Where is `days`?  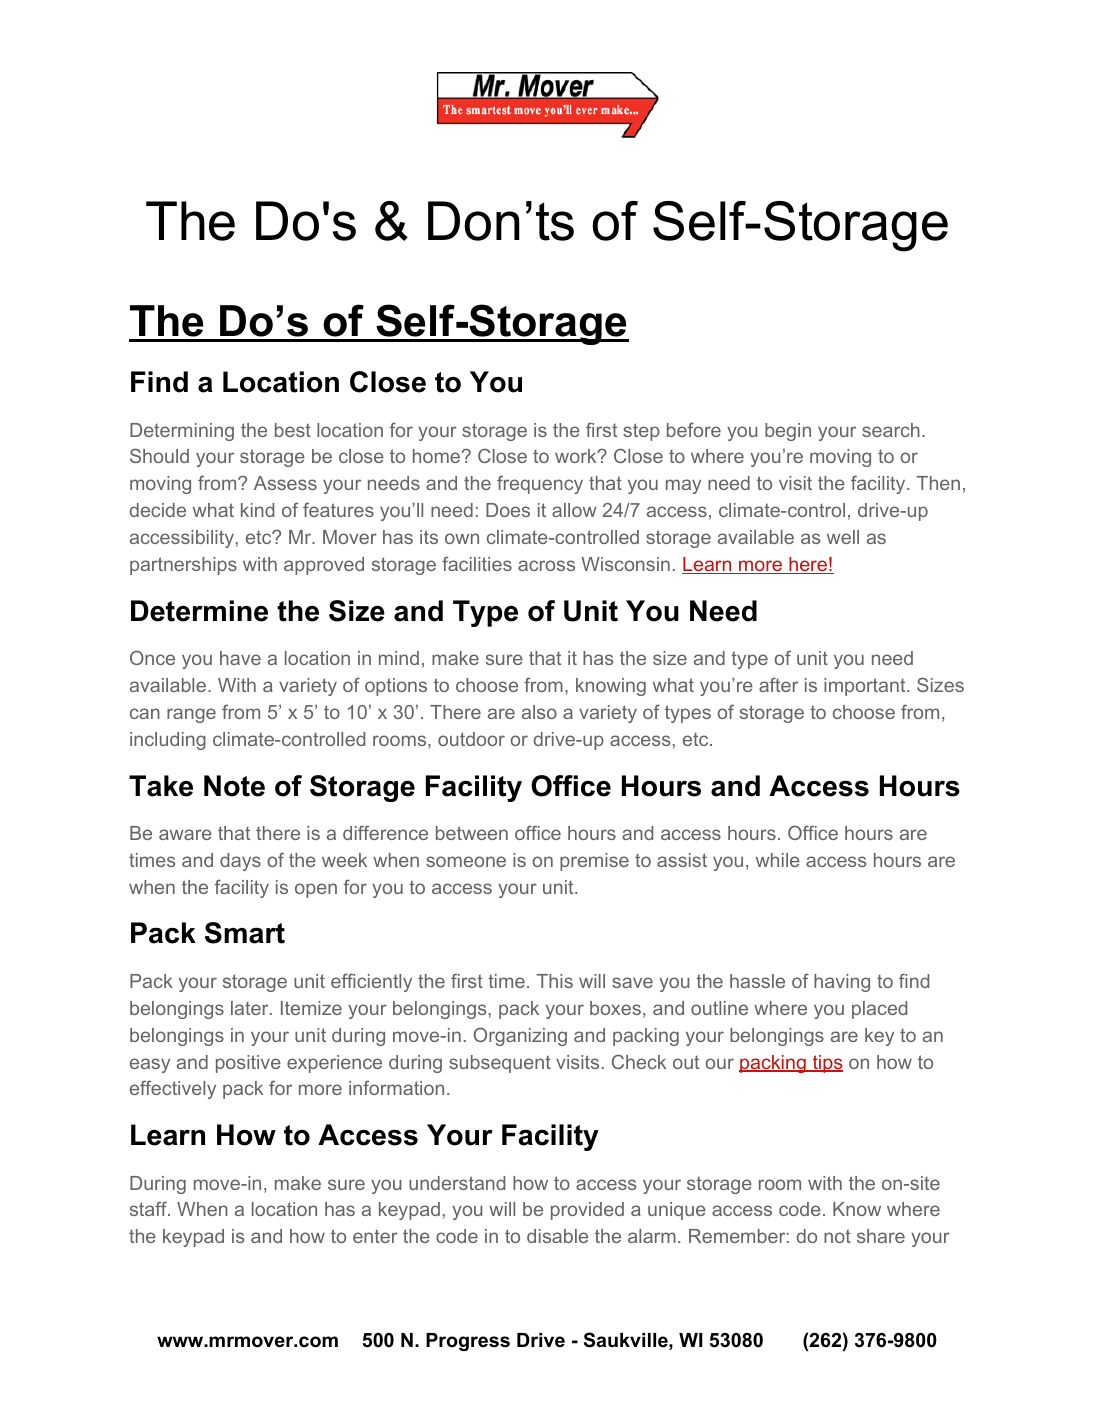
days is located at coordinates (240, 862).
